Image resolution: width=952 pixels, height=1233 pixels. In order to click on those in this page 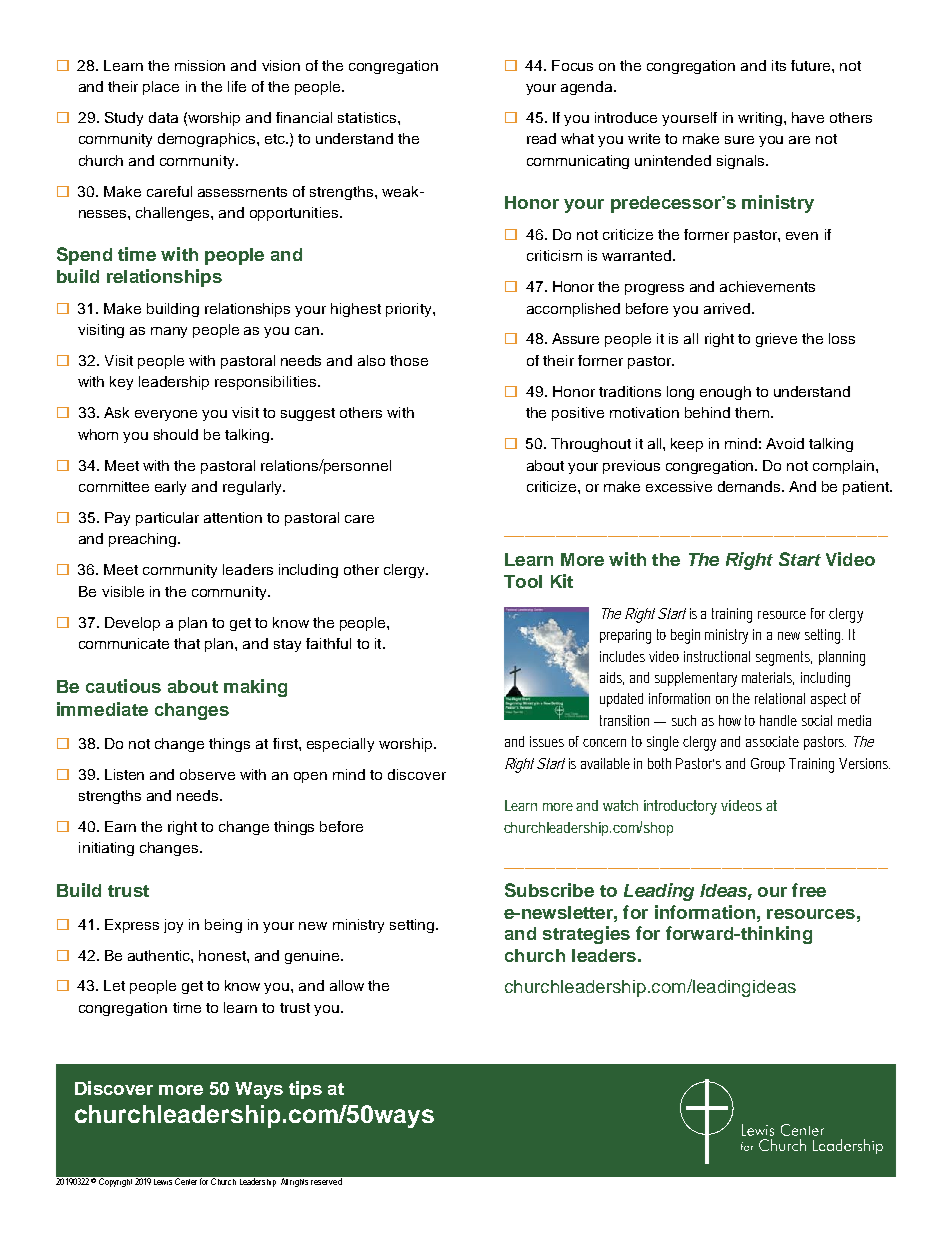, I will do `click(409, 360)`.
